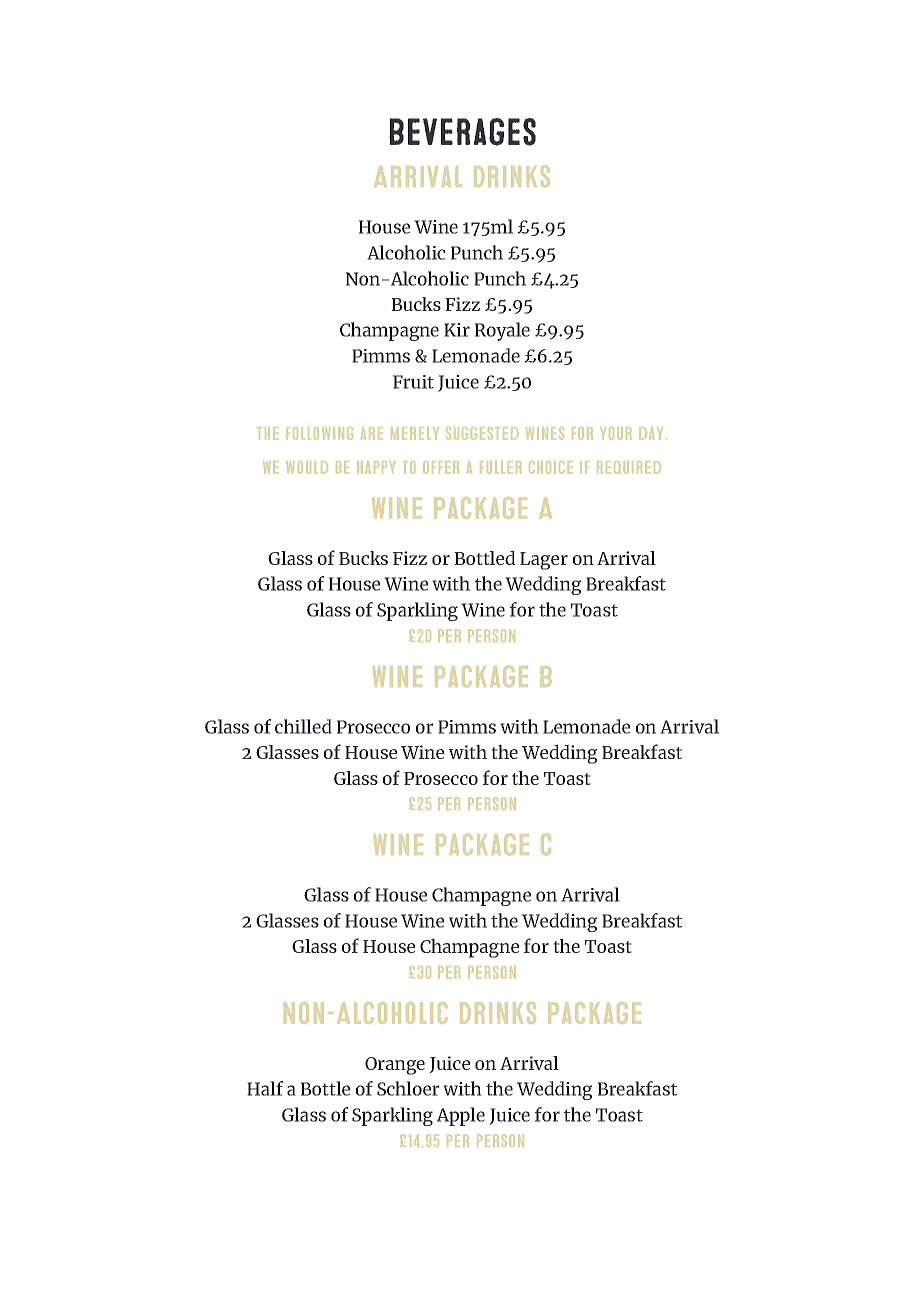 Image resolution: width=924 pixels, height=1308 pixels. Describe the element at coordinates (265, 1088) in the image. I see `Half` at that location.
